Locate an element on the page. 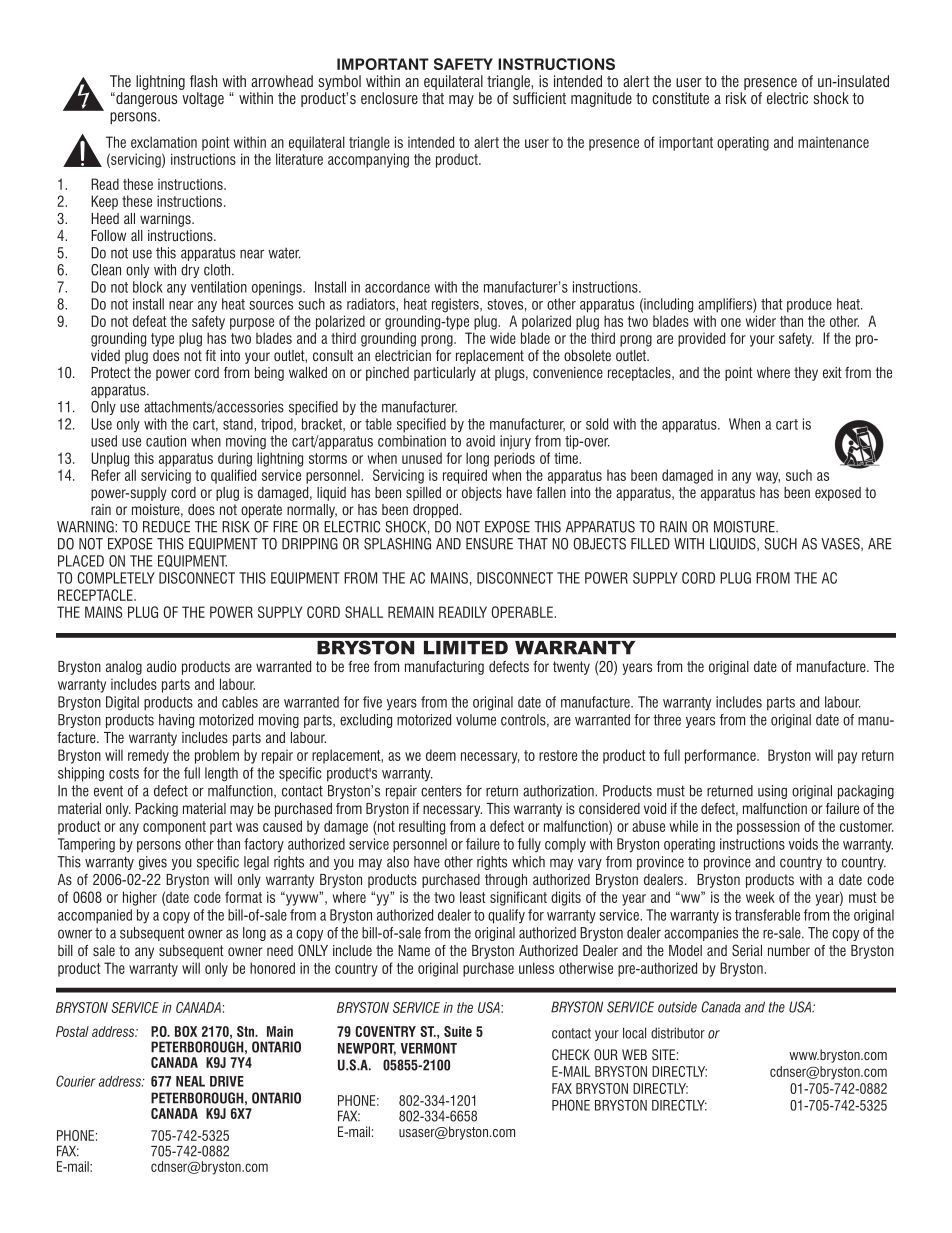 The height and width of the page is (1233, 952). way is located at coordinates (768, 478).
